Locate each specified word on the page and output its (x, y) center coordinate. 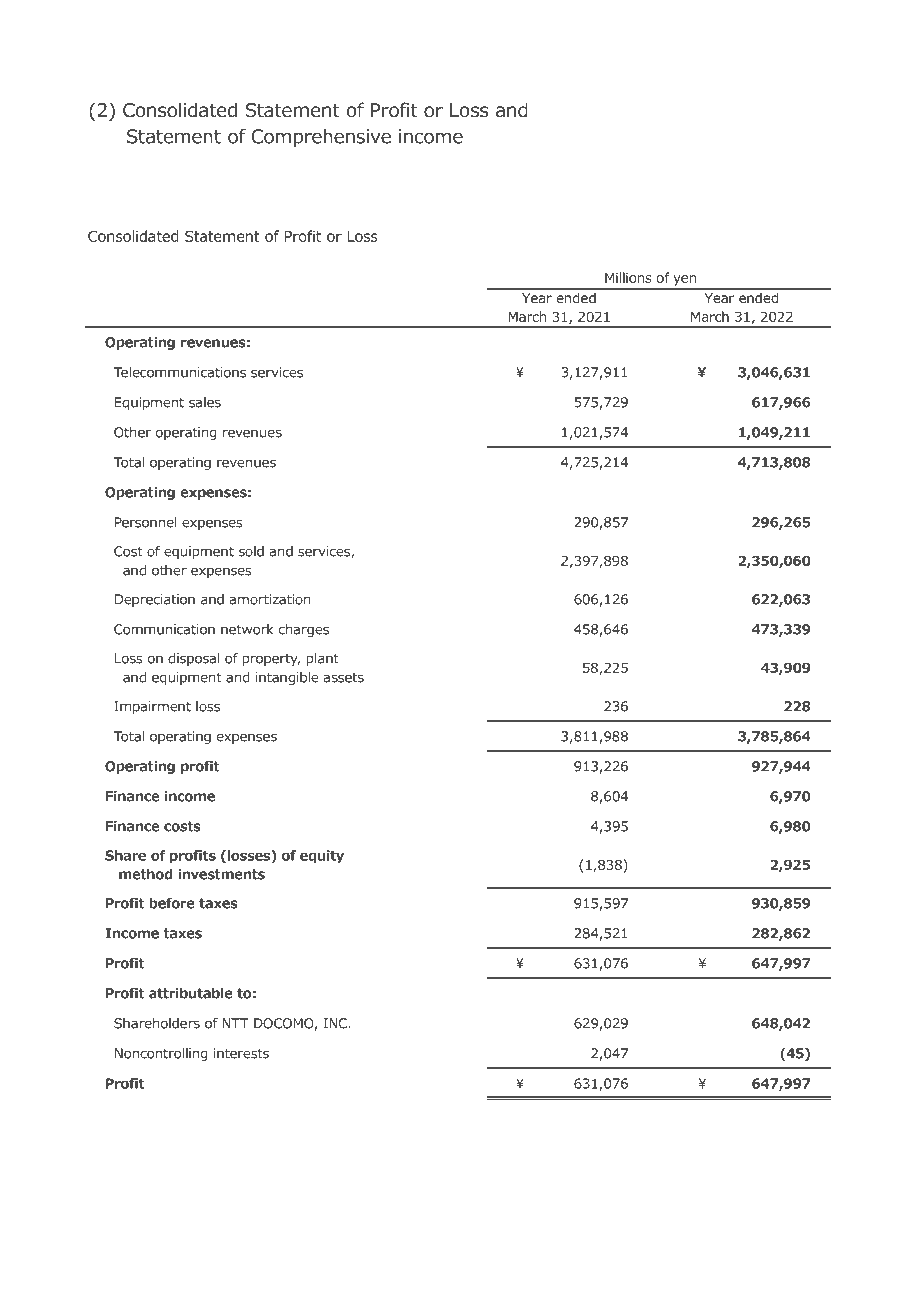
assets (344, 678)
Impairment (152, 707)
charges (304, 630)
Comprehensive (321, 138)
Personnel (146, 522)
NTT (235, 1023)
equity (322, 857)
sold (251, 551)
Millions (628, 277)
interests (241, 1053)
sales (205, 402)
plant (323, 659)
